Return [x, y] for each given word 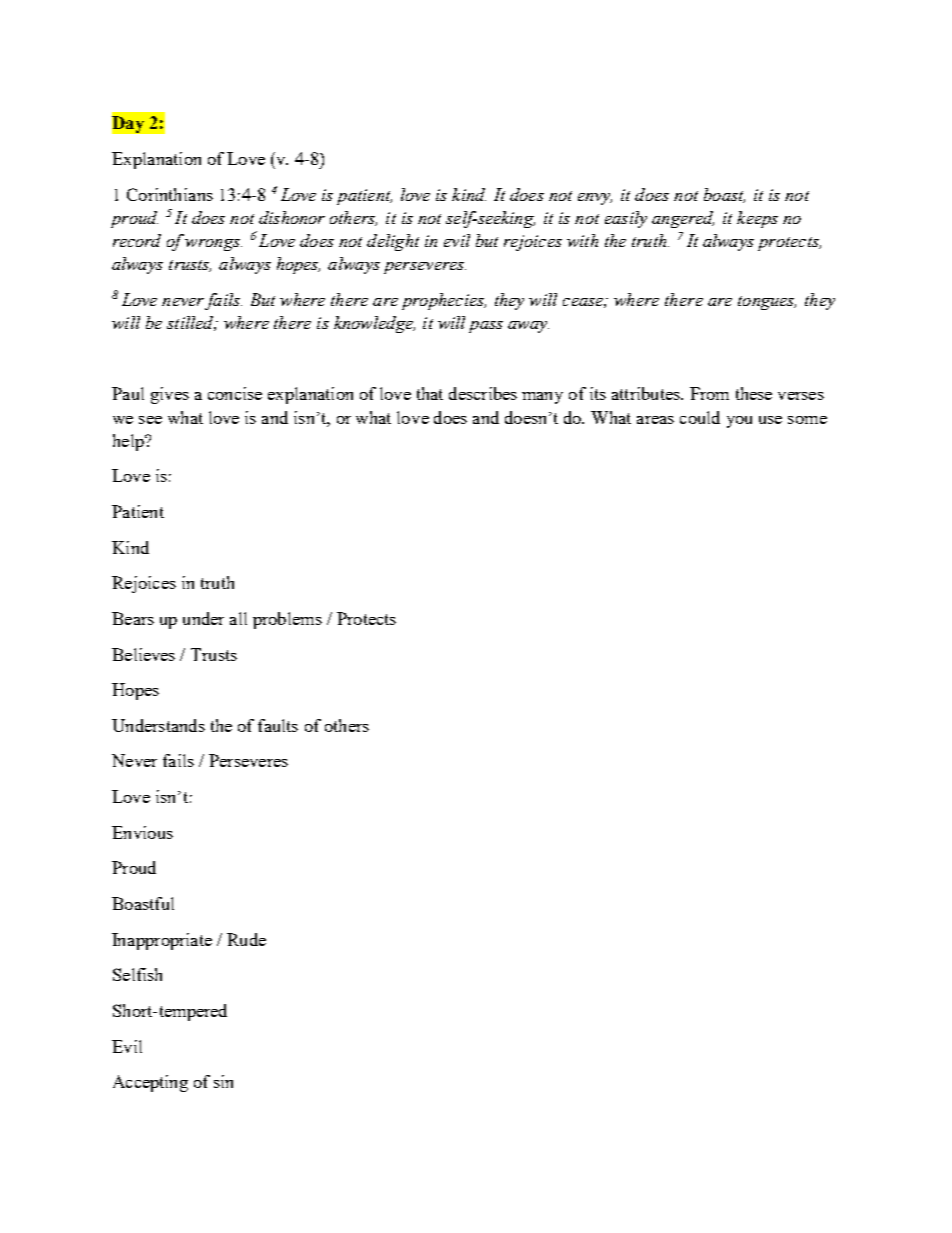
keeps [757, 219]
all [238, 618]
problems [287, 620]
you [739, 422]
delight [393, 242]
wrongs [213, 245]
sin [223, 1081]
